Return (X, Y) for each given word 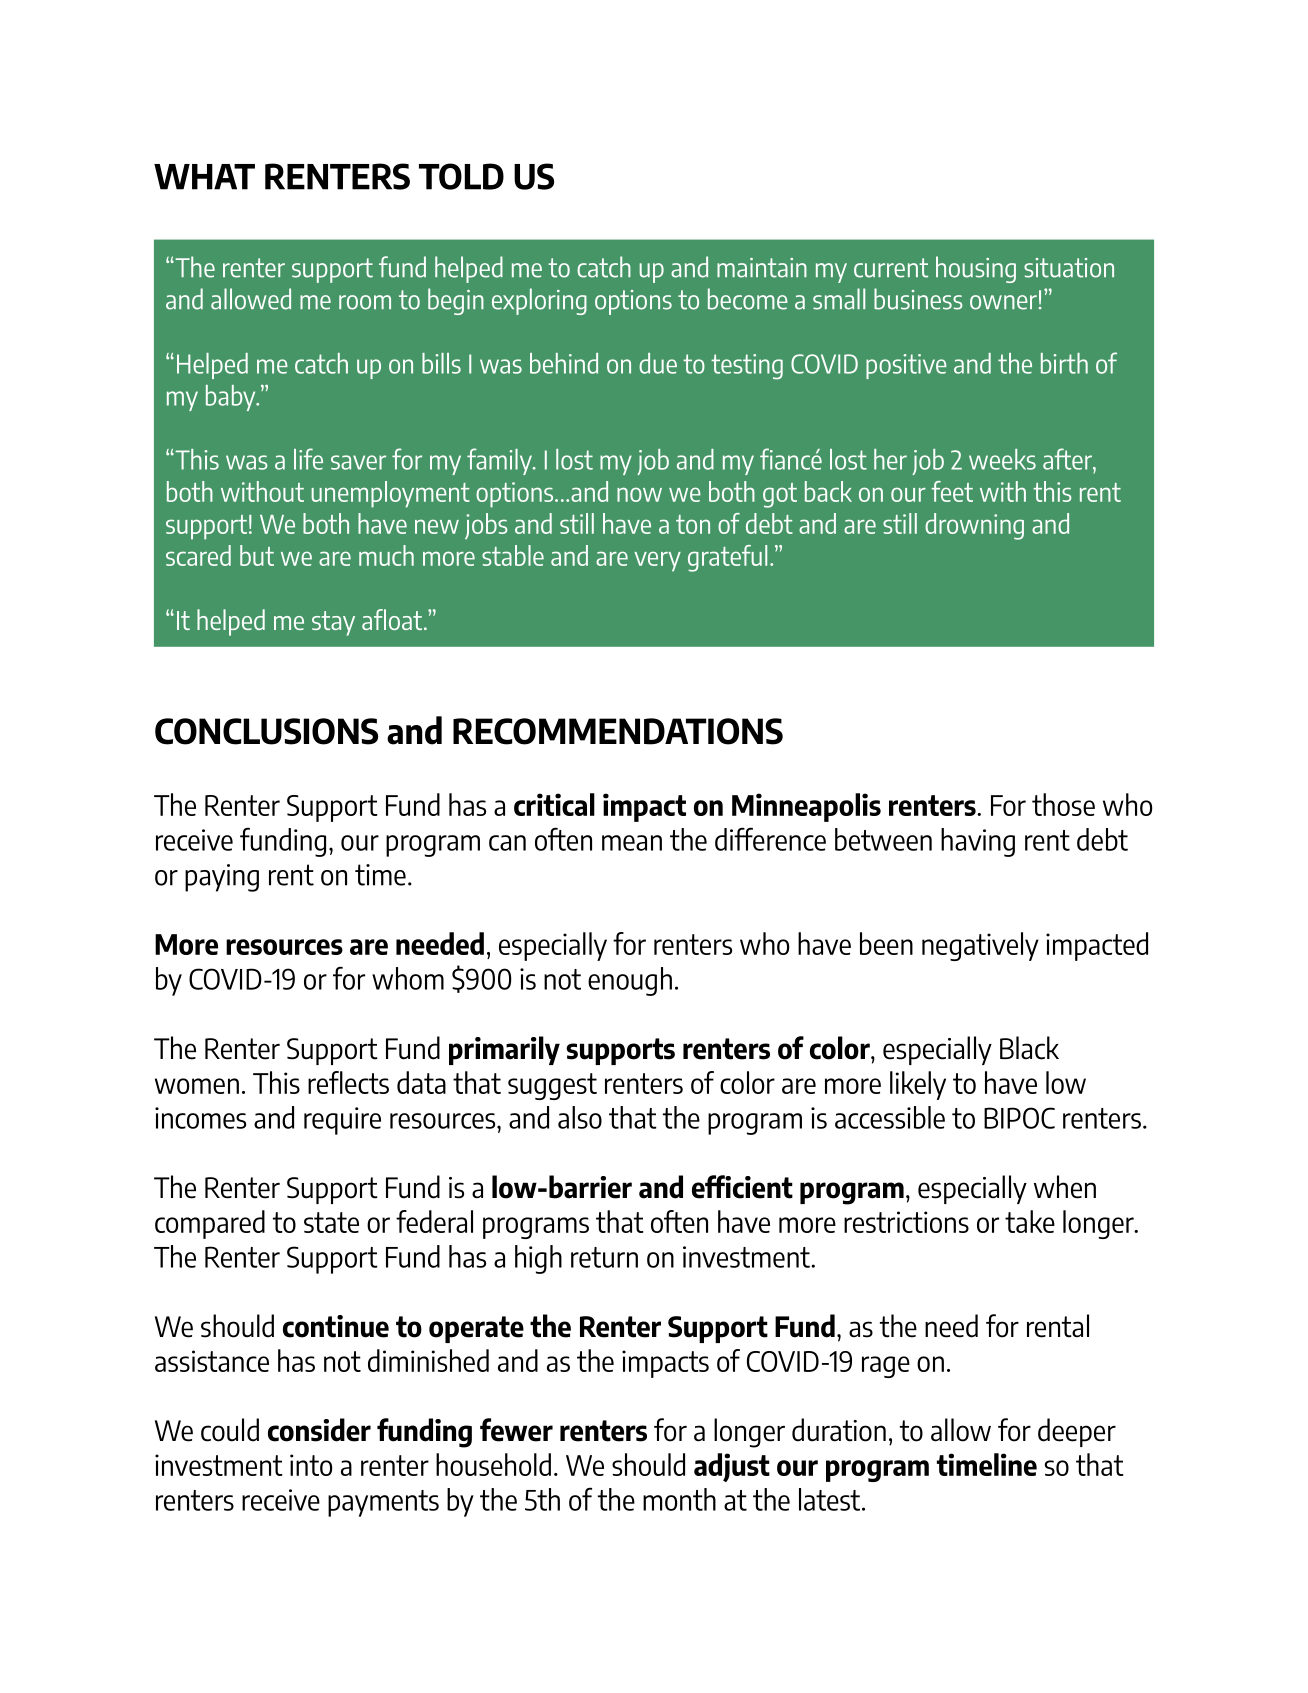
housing (976, 269)
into (311, 1465)
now (639, 494)
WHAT (204, 177)
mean (632, 843)
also (580, 1117)
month (679, 1499)
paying (222, 878)
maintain (762, 268)
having (978, 842)
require (342, 1121)
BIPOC (1019, 1118)
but (257, 555)
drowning (974, 526)
